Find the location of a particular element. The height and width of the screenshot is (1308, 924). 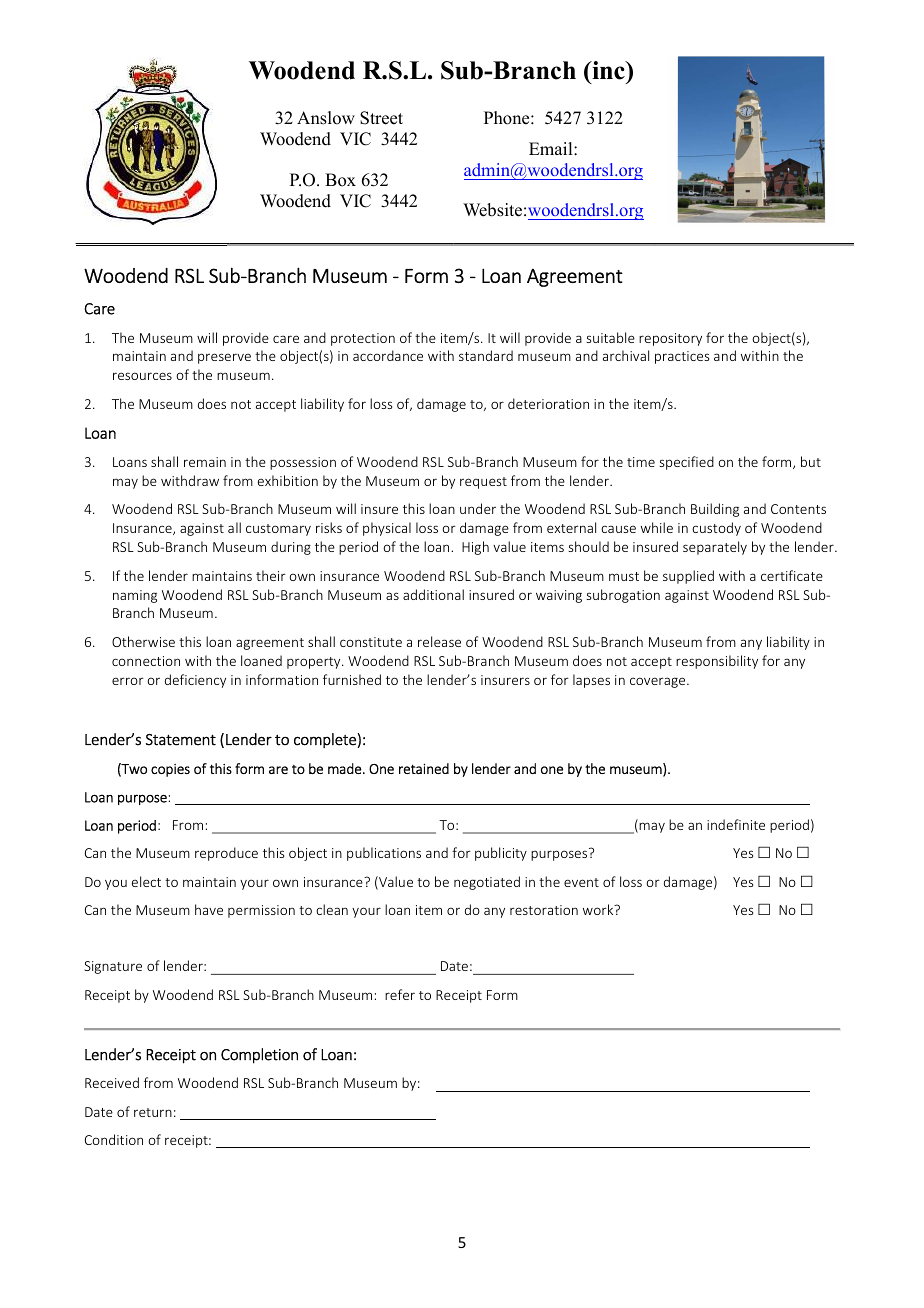

naming is located at coordinates (135, 596).
